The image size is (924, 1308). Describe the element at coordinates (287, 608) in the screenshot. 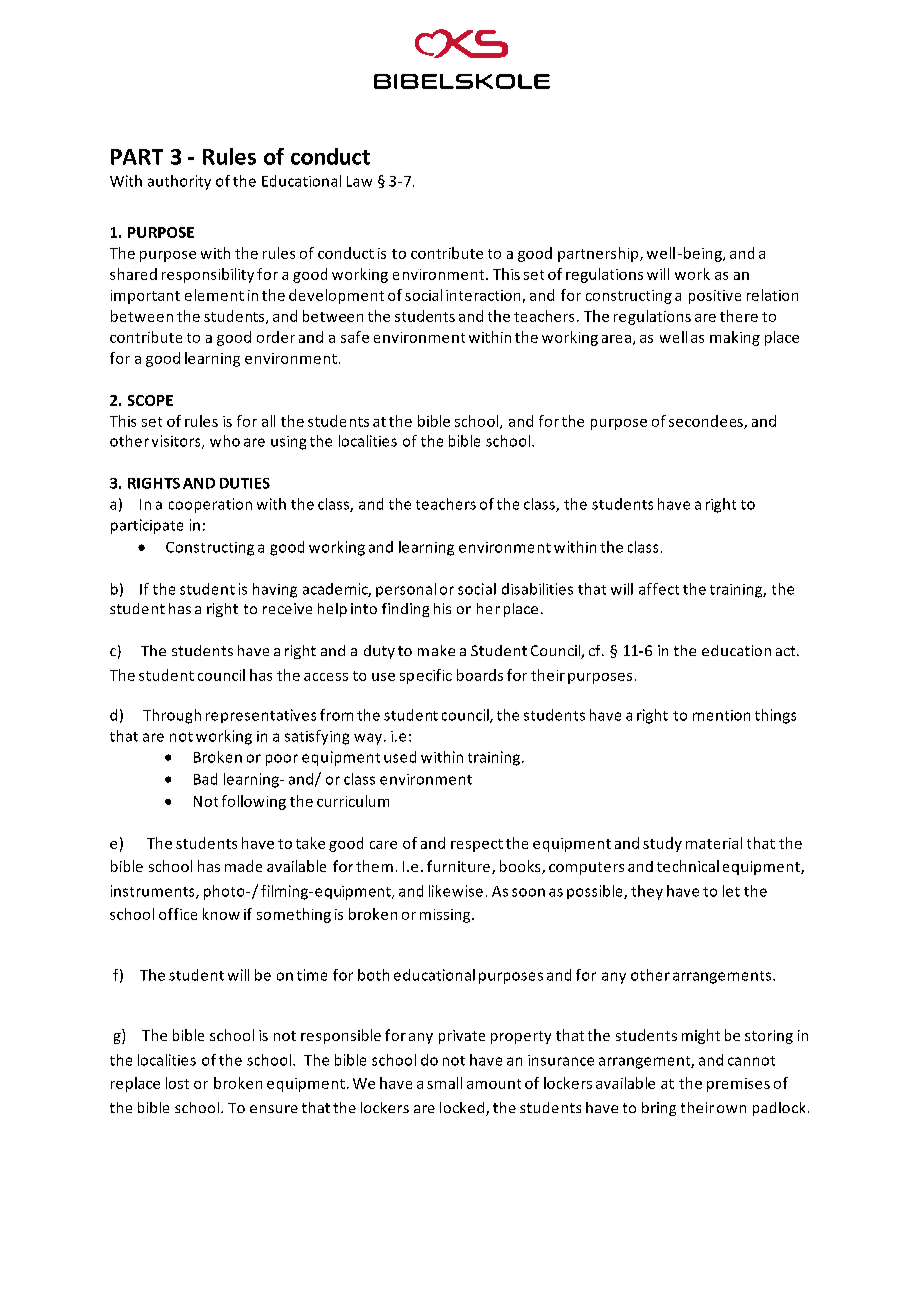

I see `receive` at that location.
